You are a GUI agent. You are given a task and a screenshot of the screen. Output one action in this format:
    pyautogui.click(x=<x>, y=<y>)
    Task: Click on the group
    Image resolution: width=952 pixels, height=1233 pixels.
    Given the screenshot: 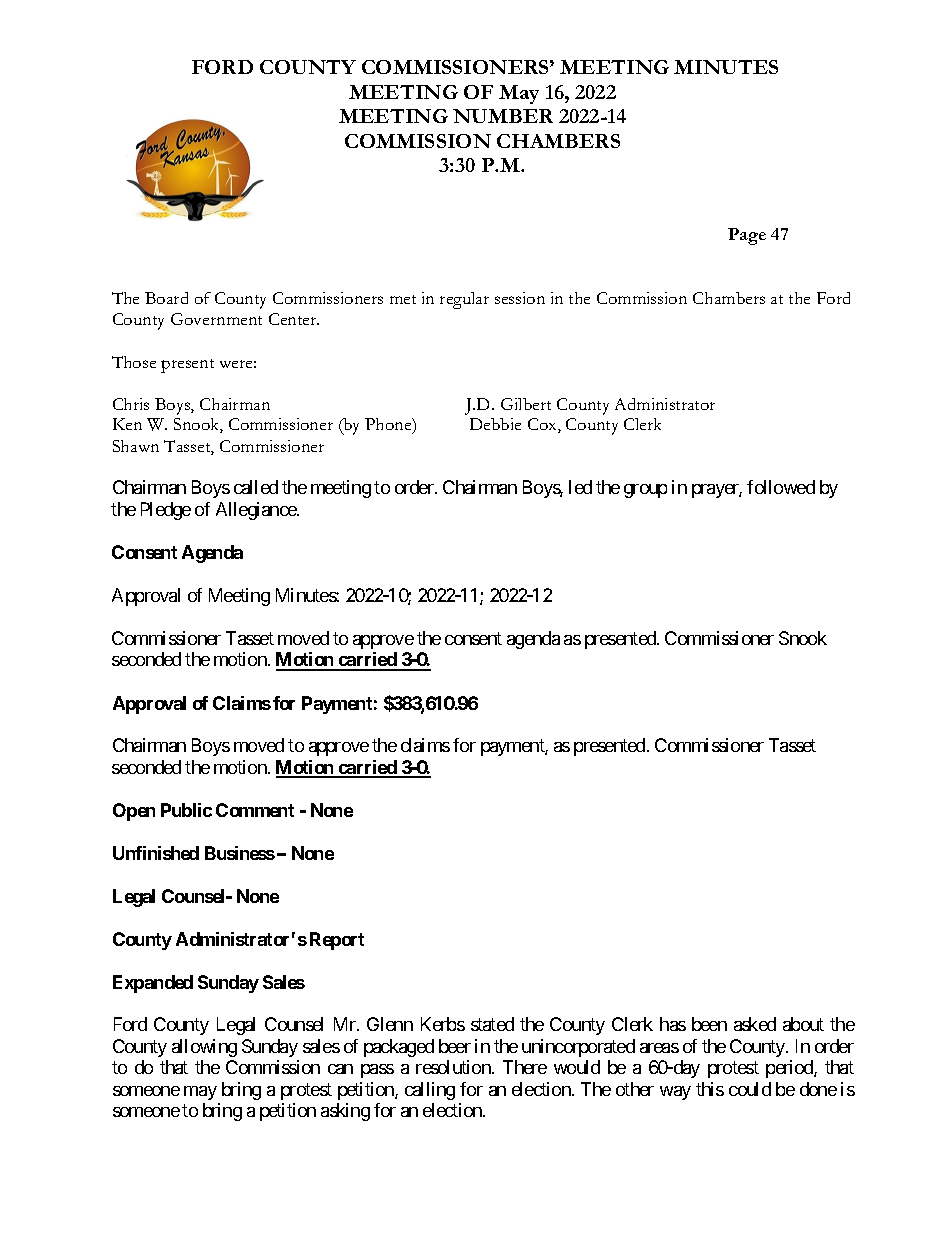 What is the action you would take?
    pyautogui.click(x=645, y=491)
